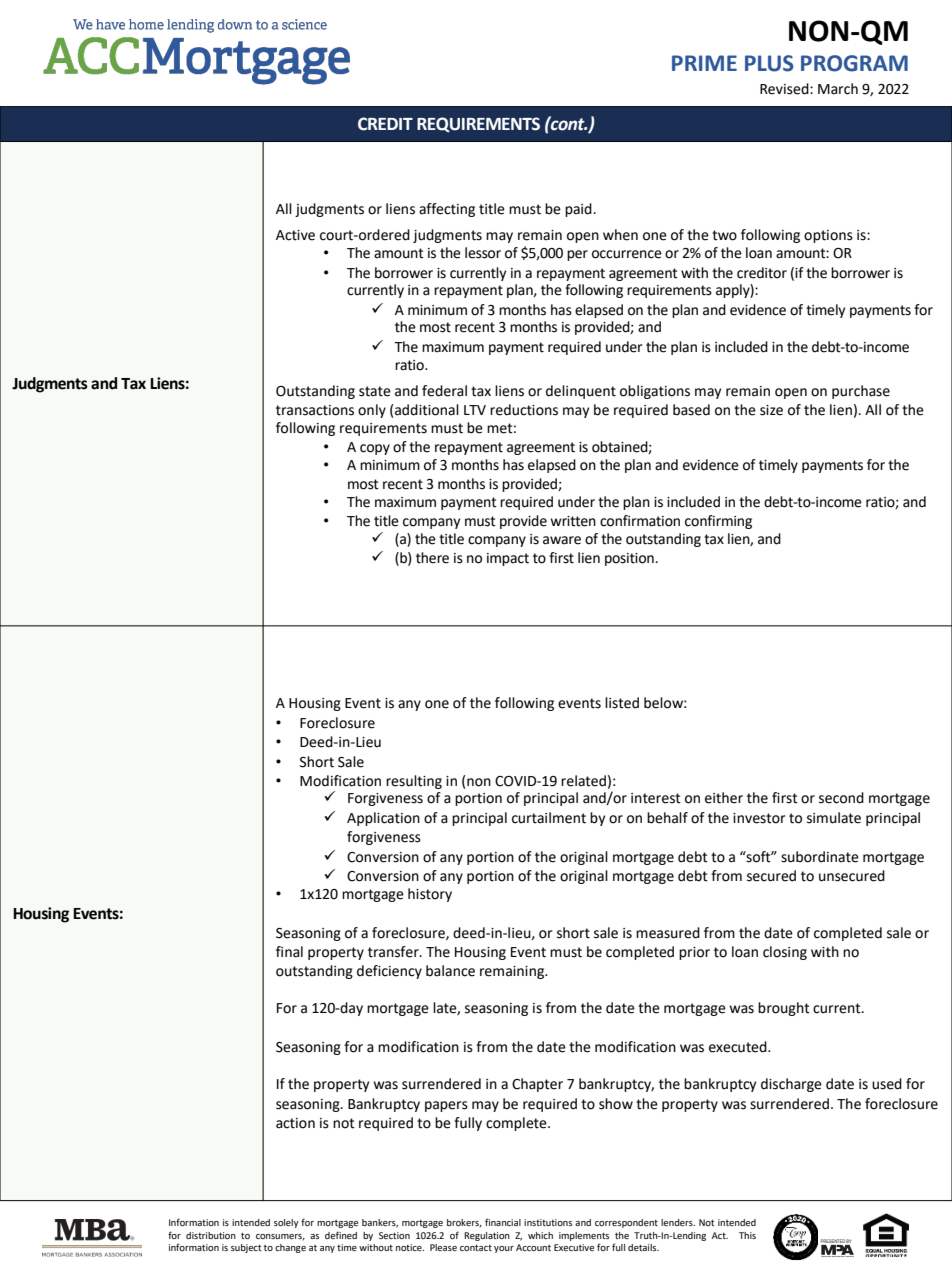 Image resolution: width=952 pixels, height=1270 pixels. I want to click on size, so click(771, 410).
